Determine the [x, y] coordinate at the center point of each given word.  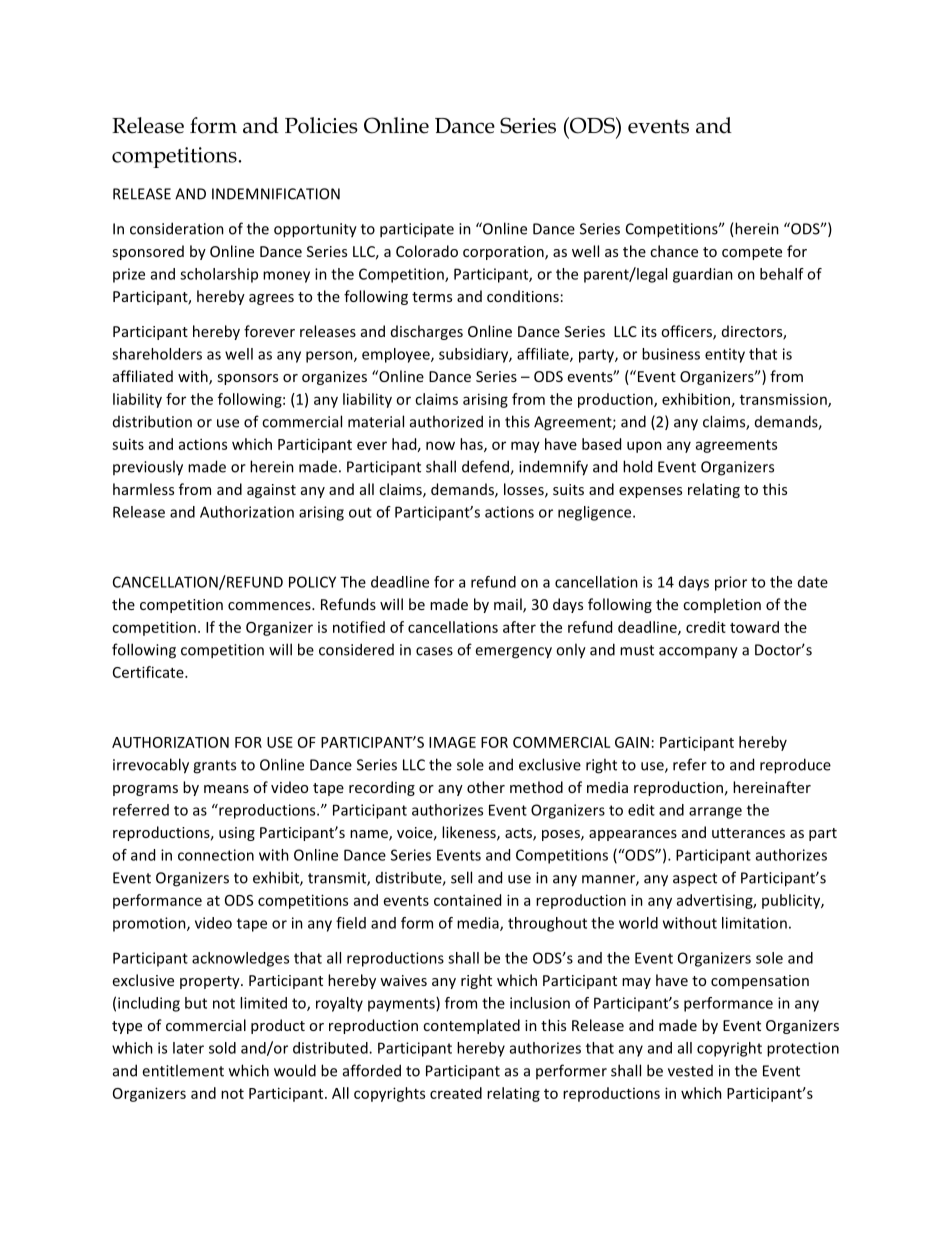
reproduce [795, 766]
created [456, 1093]
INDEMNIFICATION [276, 194]
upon [644, 447]
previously [148, 468]
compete [752, 253]
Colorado [427, 251]
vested [690, 1071]
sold [222, 1048]
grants [214, 767]
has [472, 445]
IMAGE [452, 742]
